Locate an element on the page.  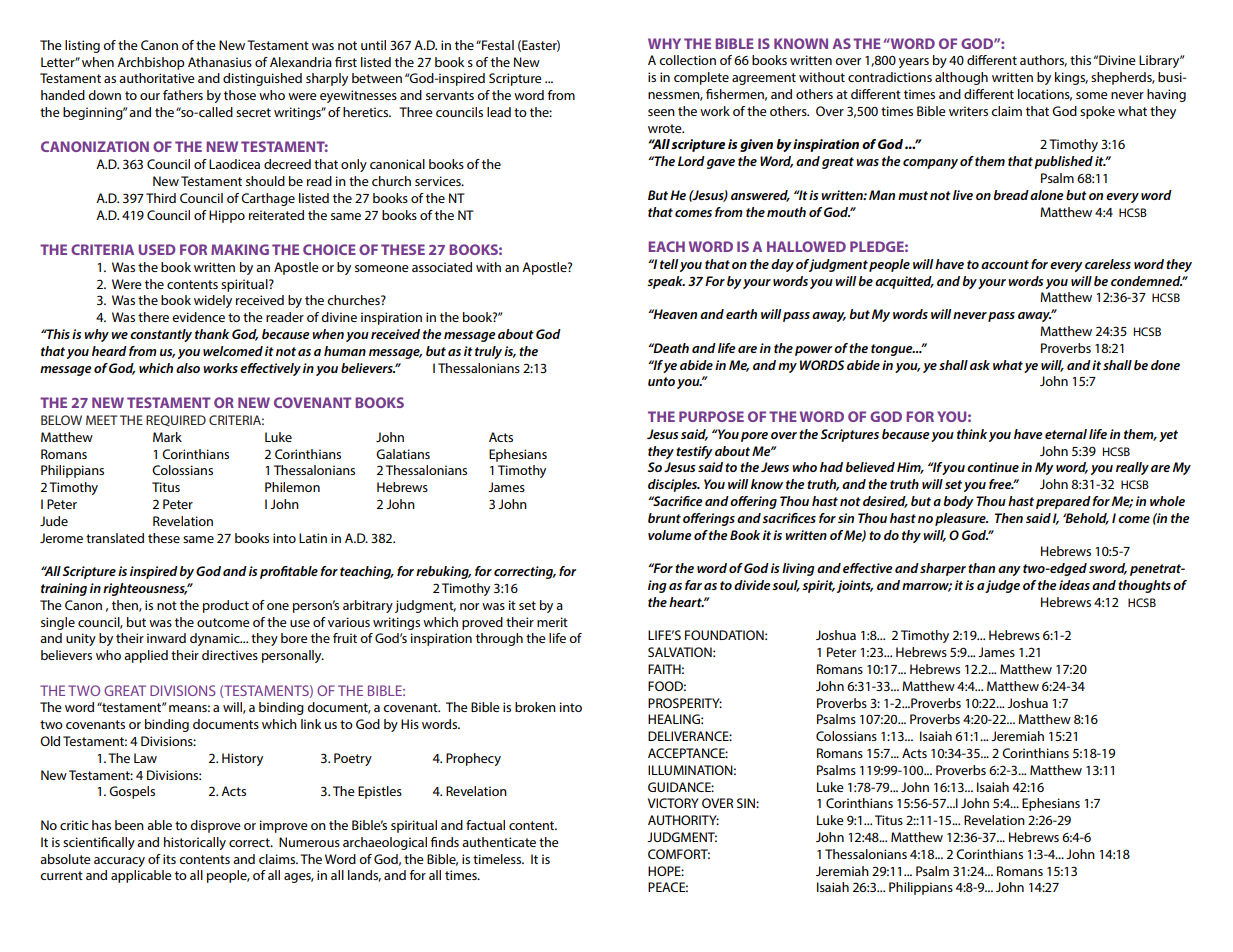
continue is located at coordinates (993, 467).
